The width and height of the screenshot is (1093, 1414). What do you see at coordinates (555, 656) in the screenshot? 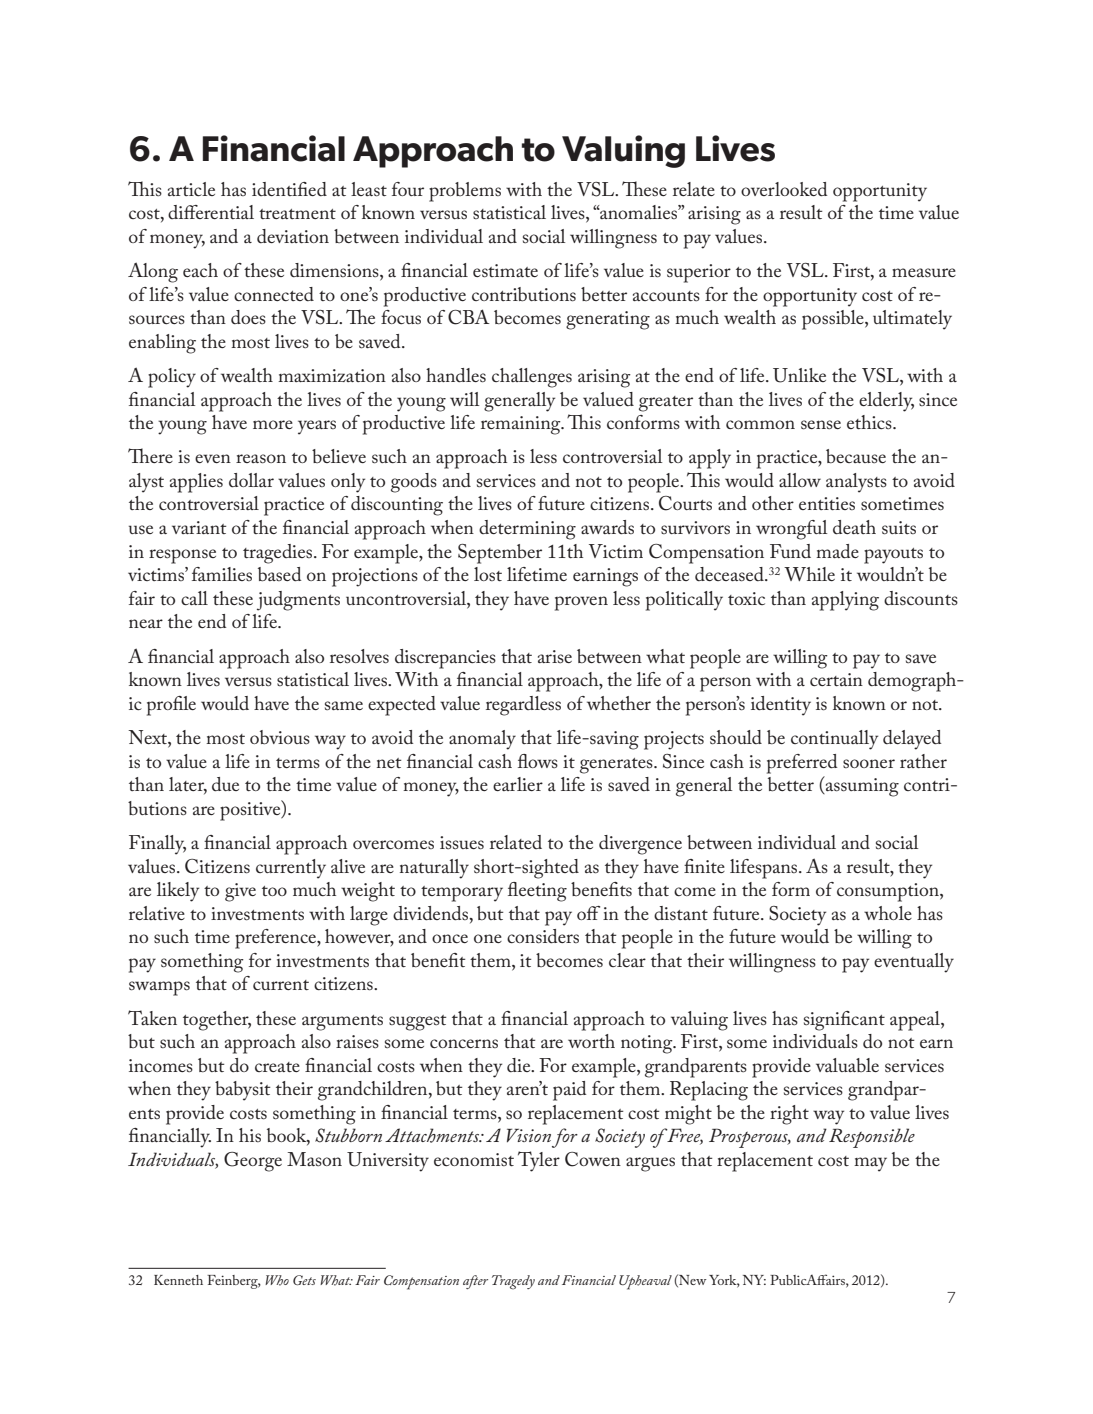
I see `arise` at bounding box center [555, 656].
